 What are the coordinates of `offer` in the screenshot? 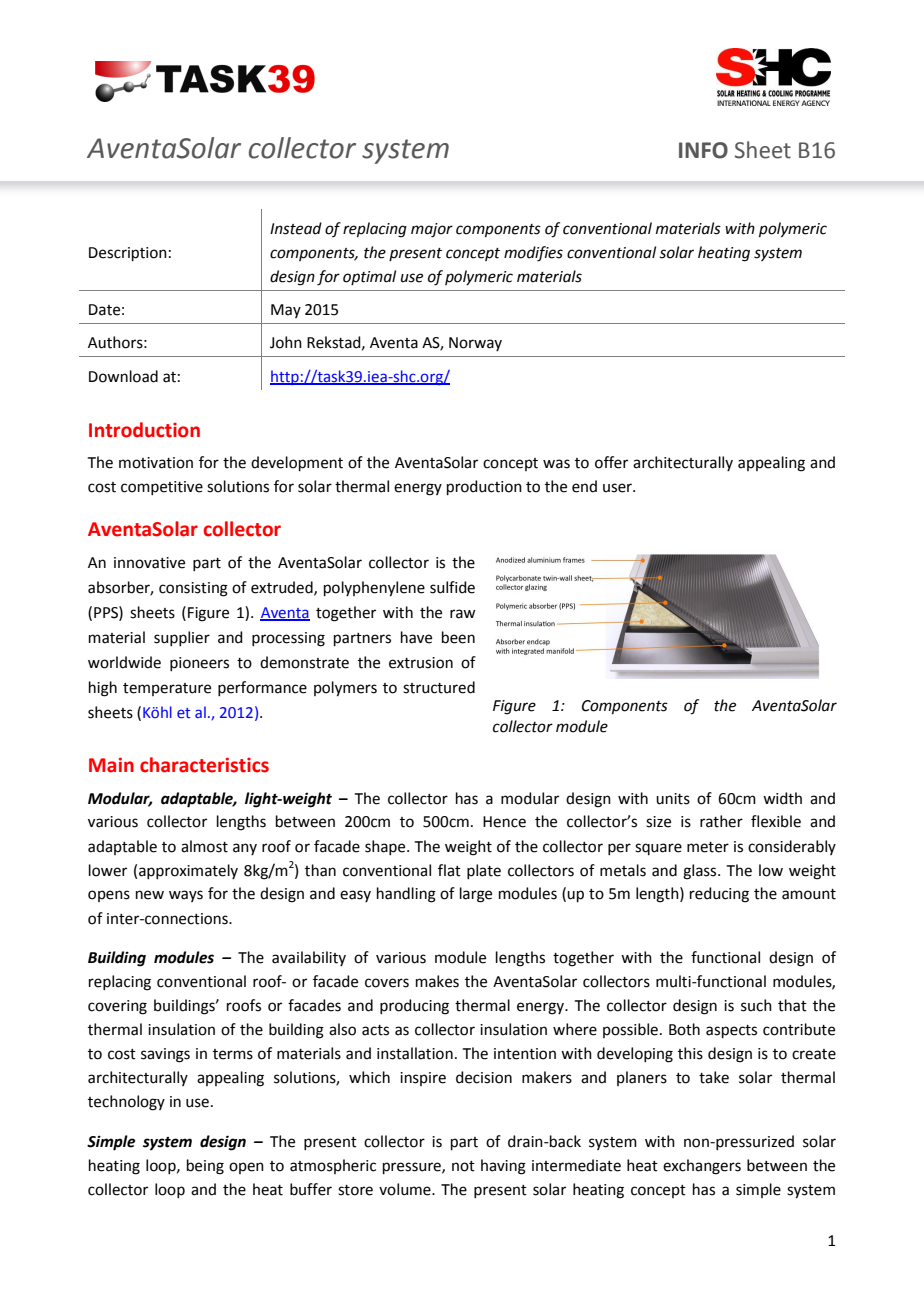 It's located at (611, 462).
